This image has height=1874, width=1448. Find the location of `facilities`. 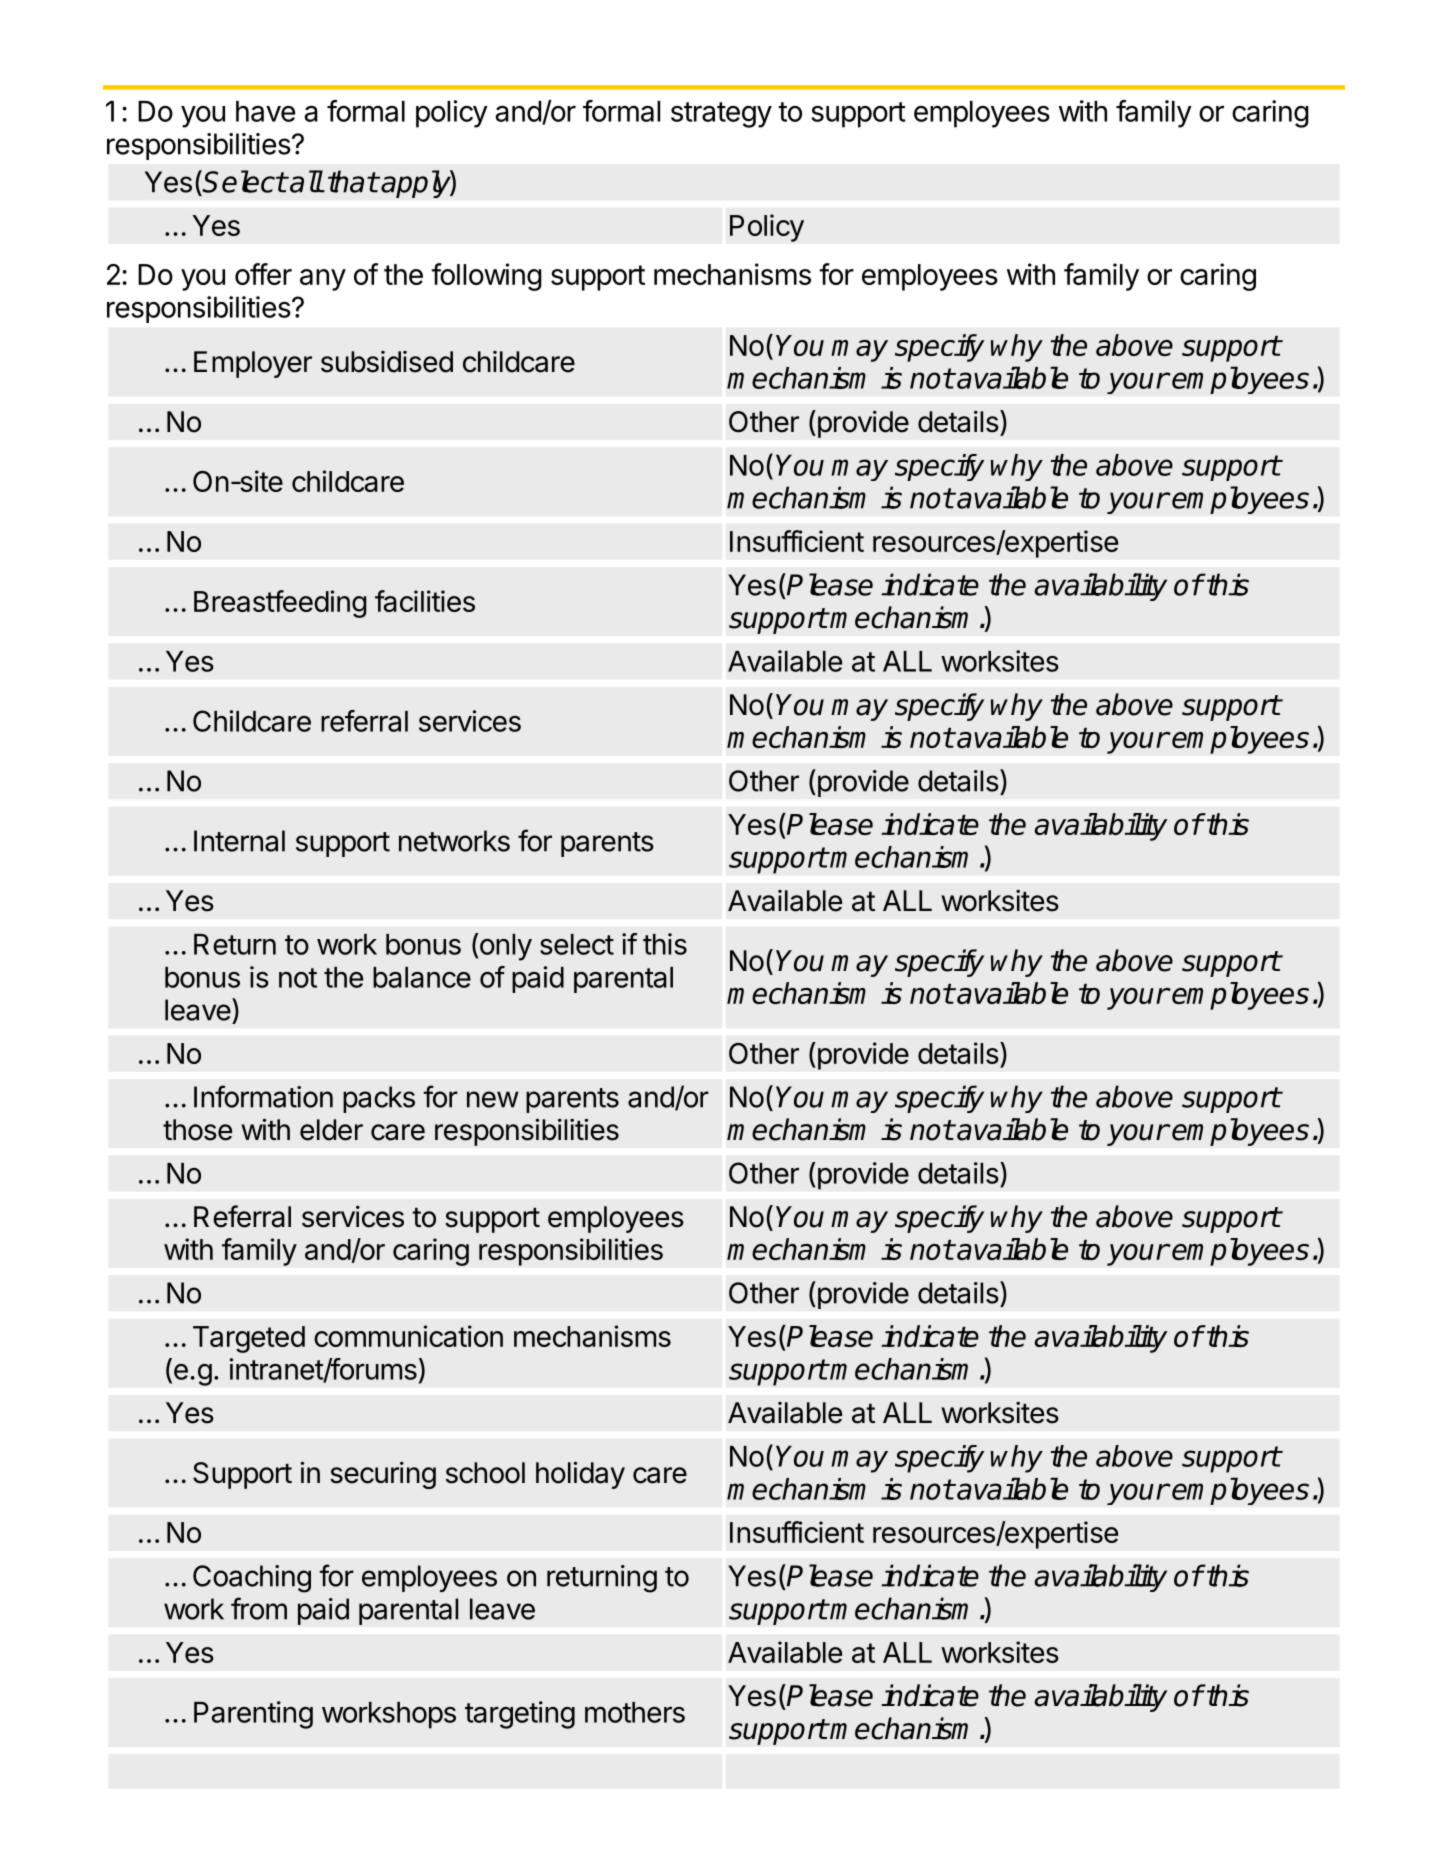

facilities is located at coordinates (425, 601).
